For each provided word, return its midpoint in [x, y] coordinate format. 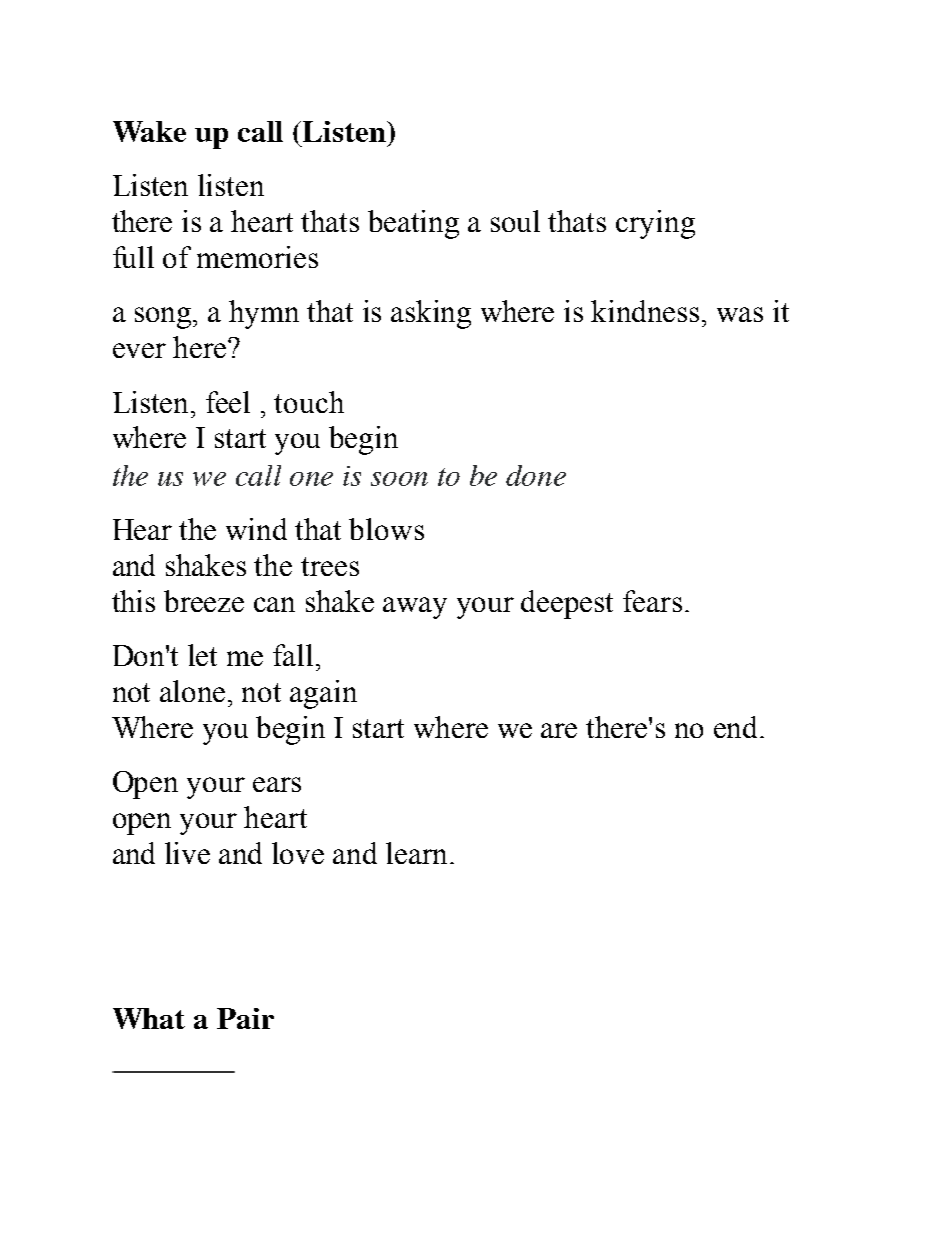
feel [228, 402]
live [187, 853]
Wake [149, 131]
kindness [647, 311]
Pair [245, 1018]
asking [431, 314]
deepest [567, 604]
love [298, 853]
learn [416, 853]
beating [413, 224]
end [737, 727]
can [274, 604]
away [415, 608]
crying [655, 224]
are [559, 730]
